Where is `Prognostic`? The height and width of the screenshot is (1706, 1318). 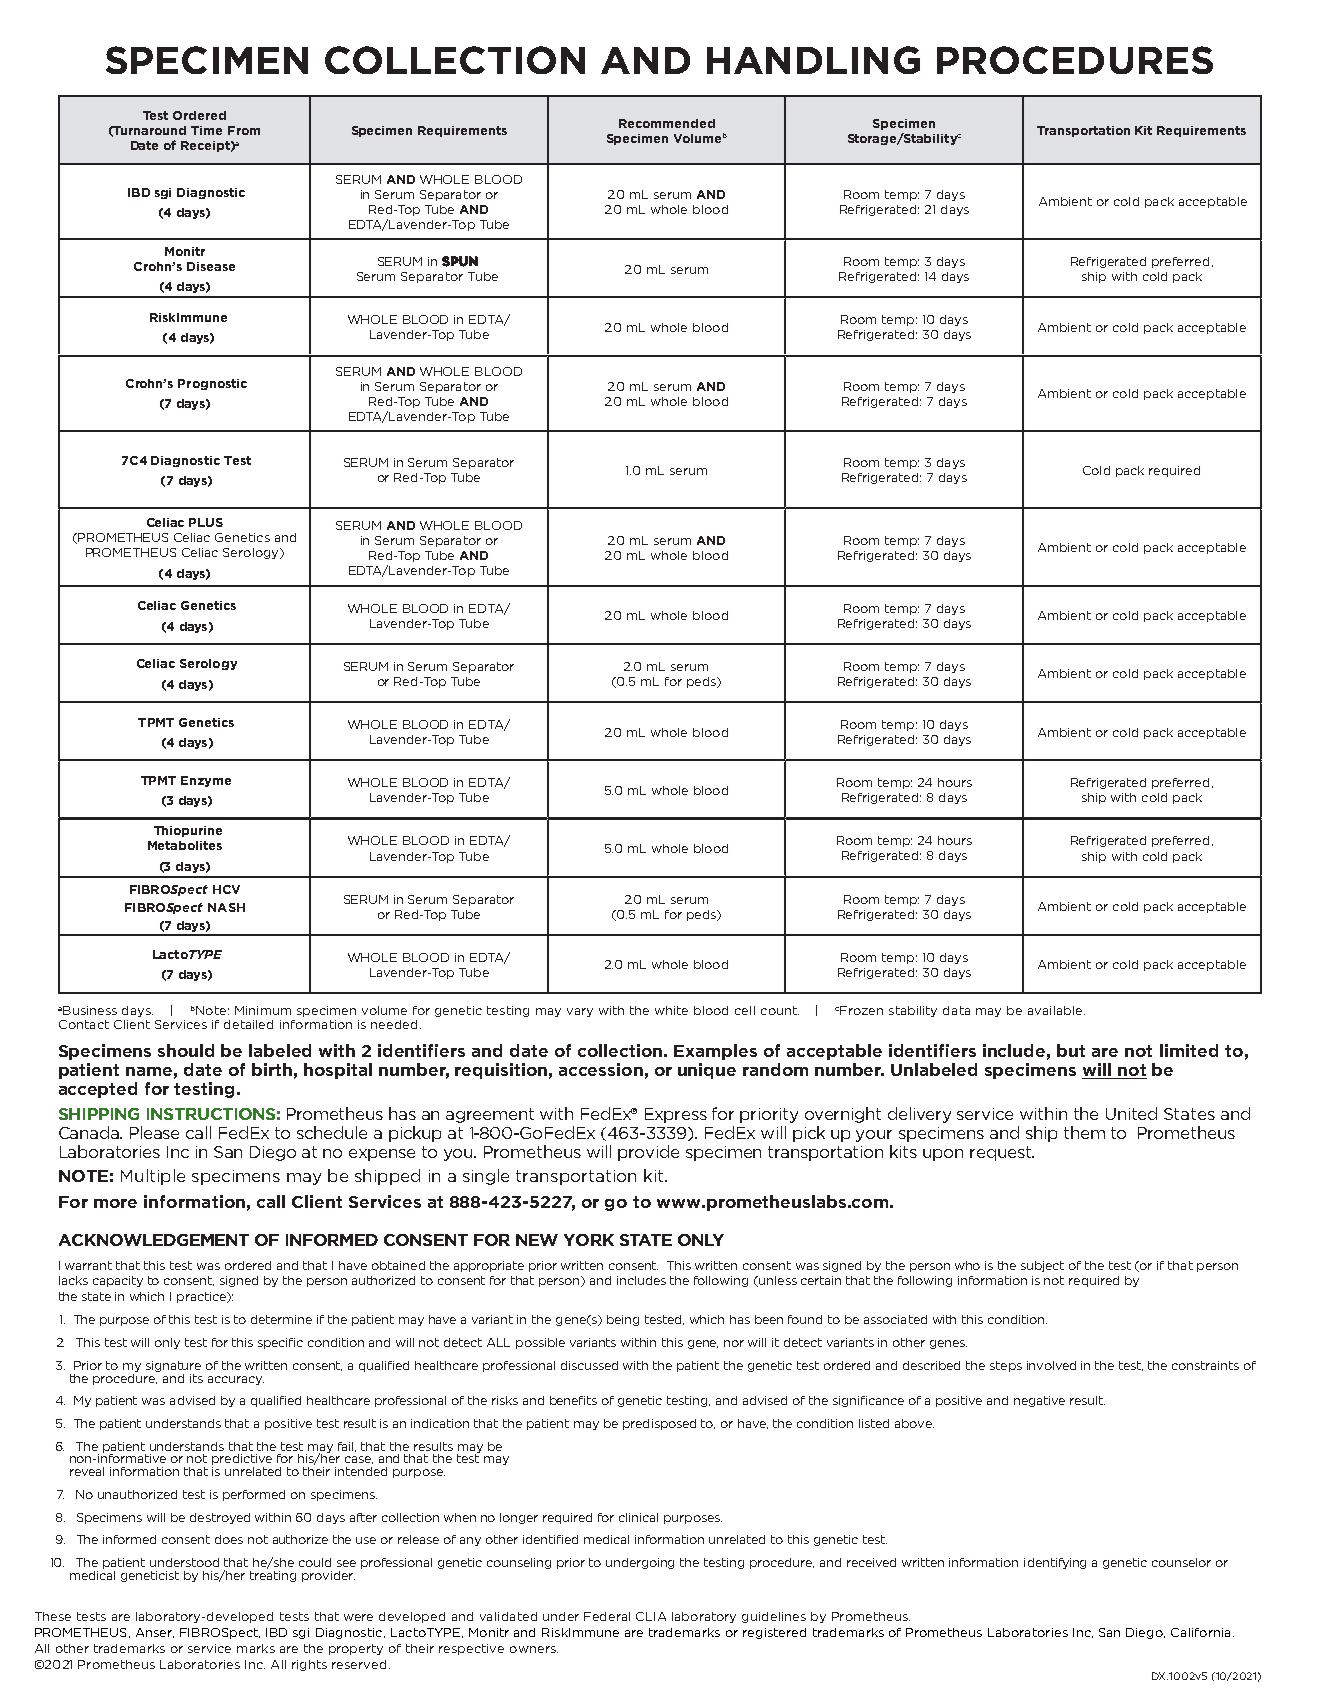
Prognostic is located at coordinates (212, 384).
